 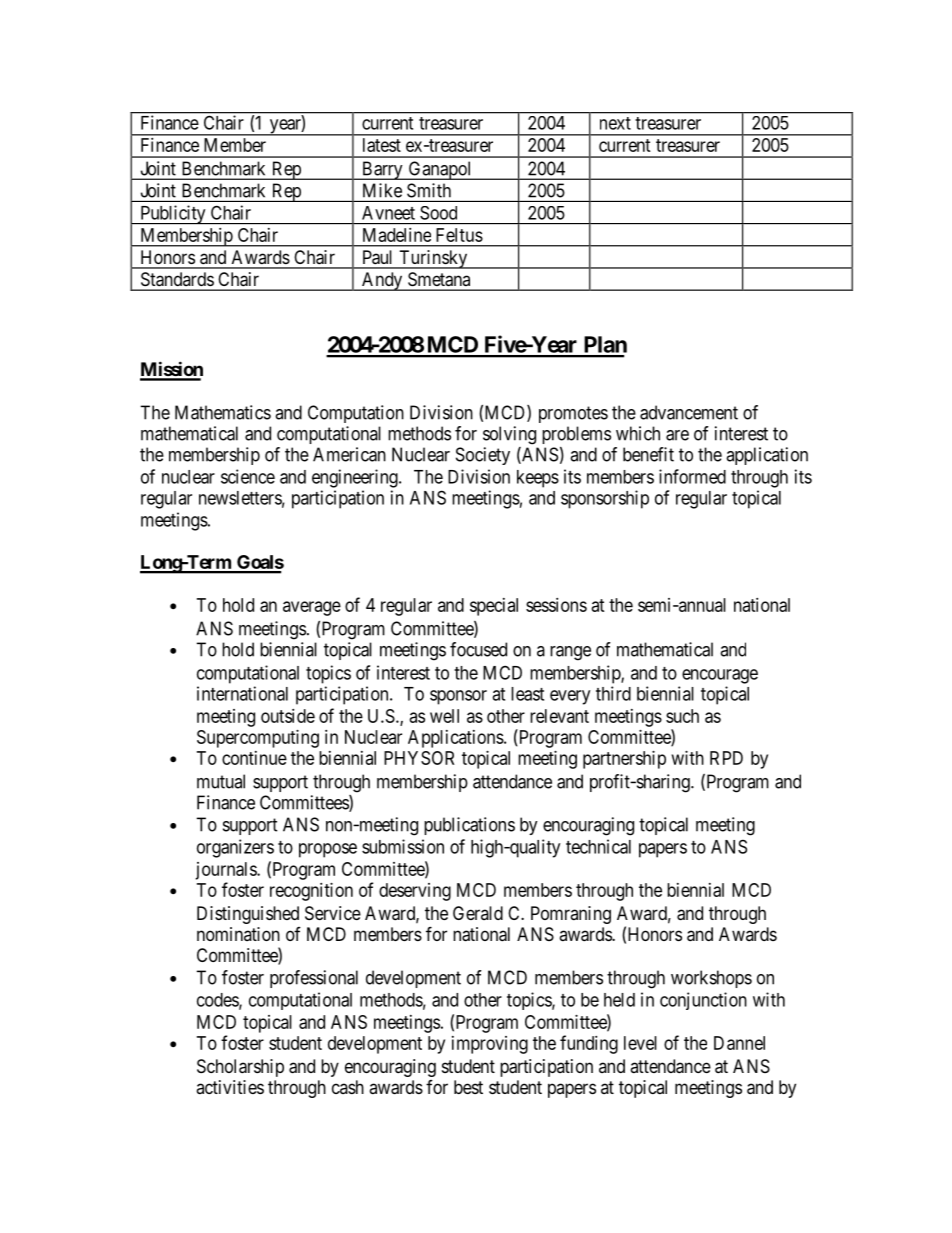 What do you see at coordinates (624, 760) in the page?
I see `partnership` at bounding box center [624, 760].
